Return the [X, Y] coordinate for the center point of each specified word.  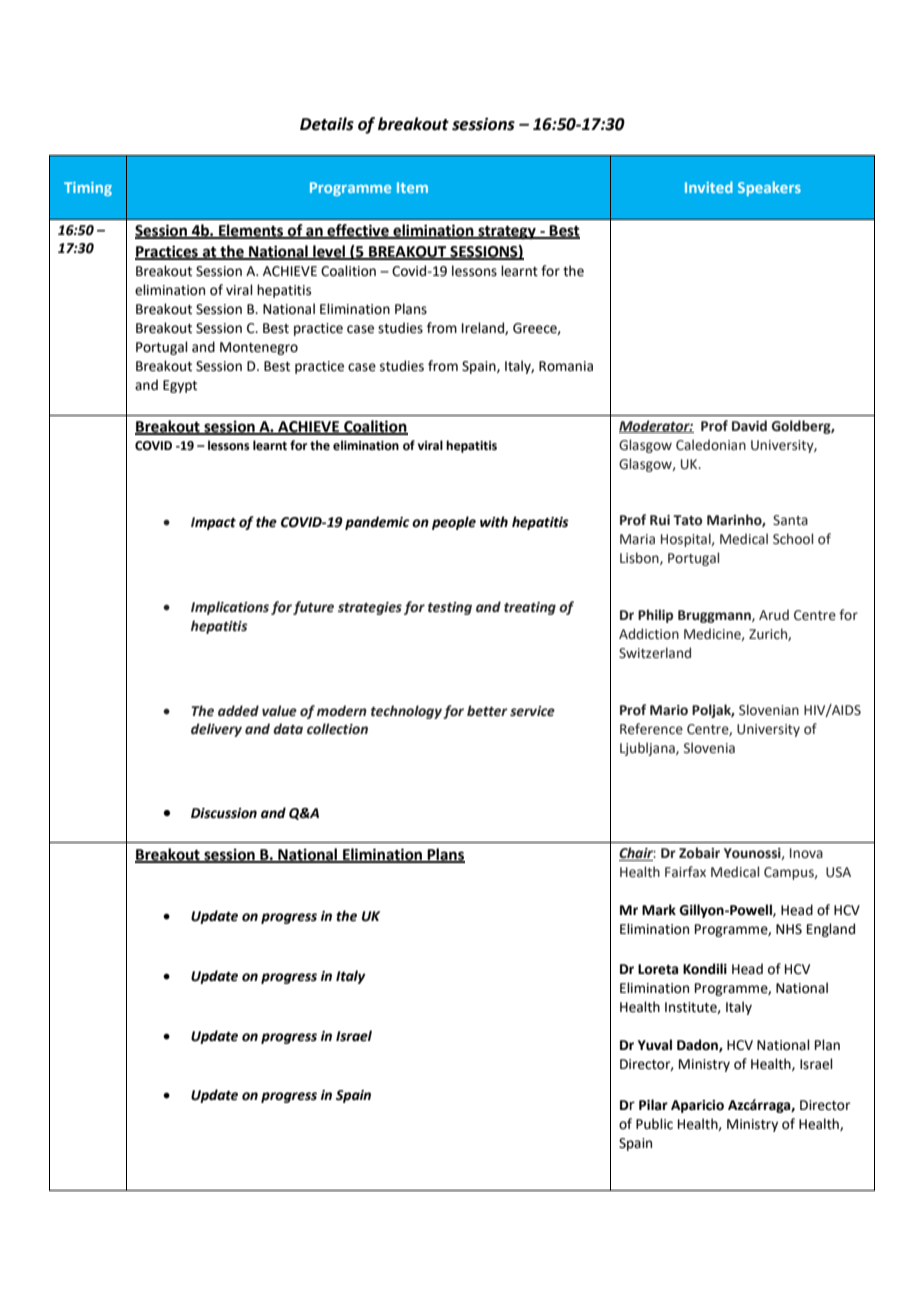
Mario [669, 710]
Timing [88, 189]
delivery [216, 730]
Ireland [484, 328]
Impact [213, 523]
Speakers [769, 188]
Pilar [653, 1105]
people [454, 523]
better [487, 711]
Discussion [224, 813]
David [749, 425]
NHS [789, 929]
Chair [637, 854]
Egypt [180, 386]
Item [412, 187]
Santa [790, 520]
